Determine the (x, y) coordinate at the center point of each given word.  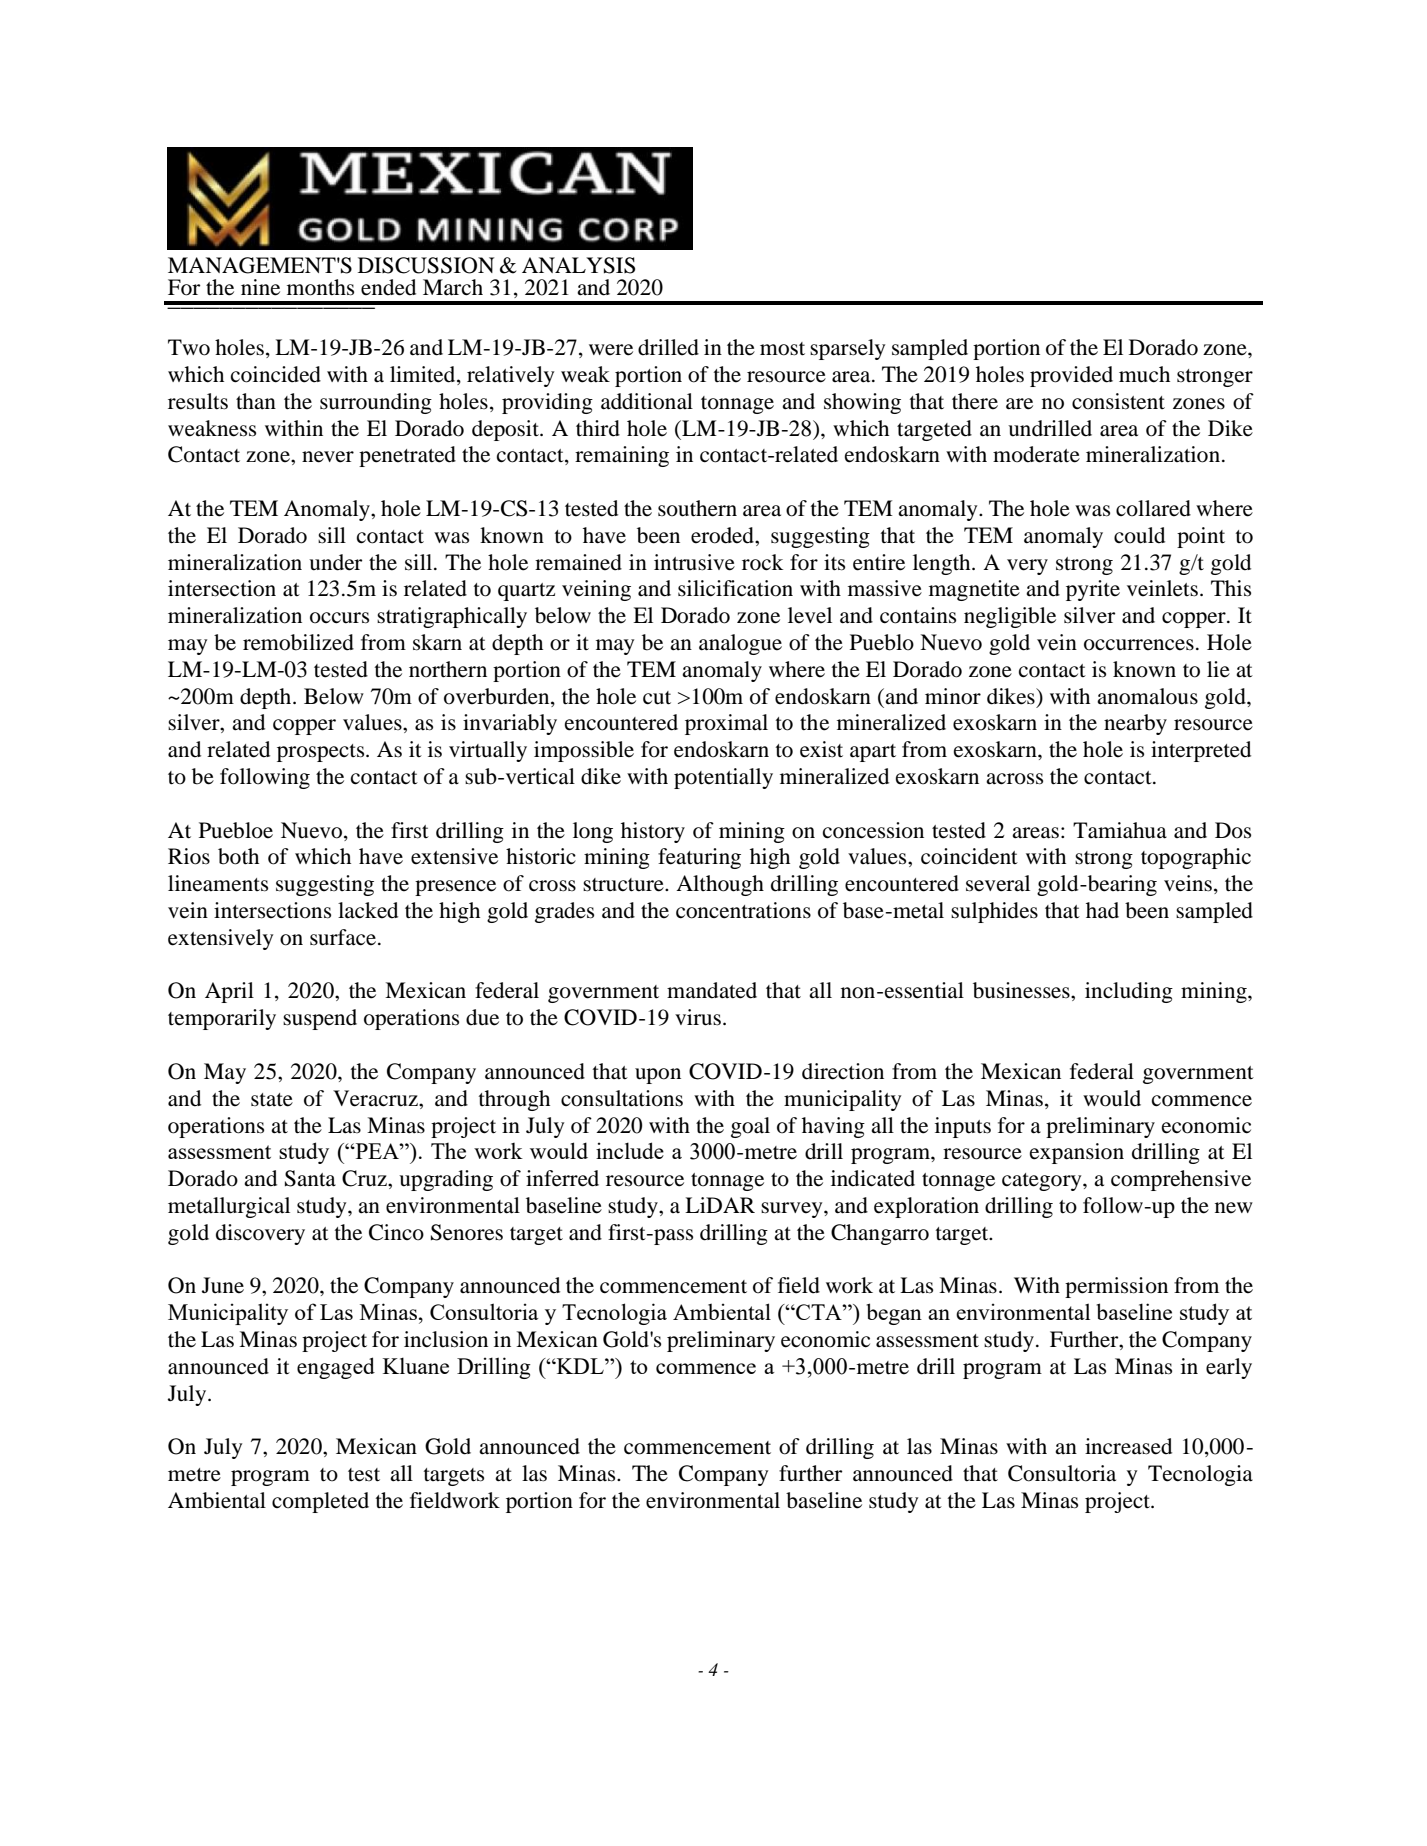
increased (1128, 1446)
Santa (310, 1178)
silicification (735, 588)
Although (720, 885)
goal (750, 1127)
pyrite (1093, 590)
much (1144, 374)
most (782, 349)
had (1102, 910)
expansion (1077, 1153)
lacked (368, 910)
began (894, 1314)
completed (320, 1502)
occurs (339, 618)
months (320, 287)
